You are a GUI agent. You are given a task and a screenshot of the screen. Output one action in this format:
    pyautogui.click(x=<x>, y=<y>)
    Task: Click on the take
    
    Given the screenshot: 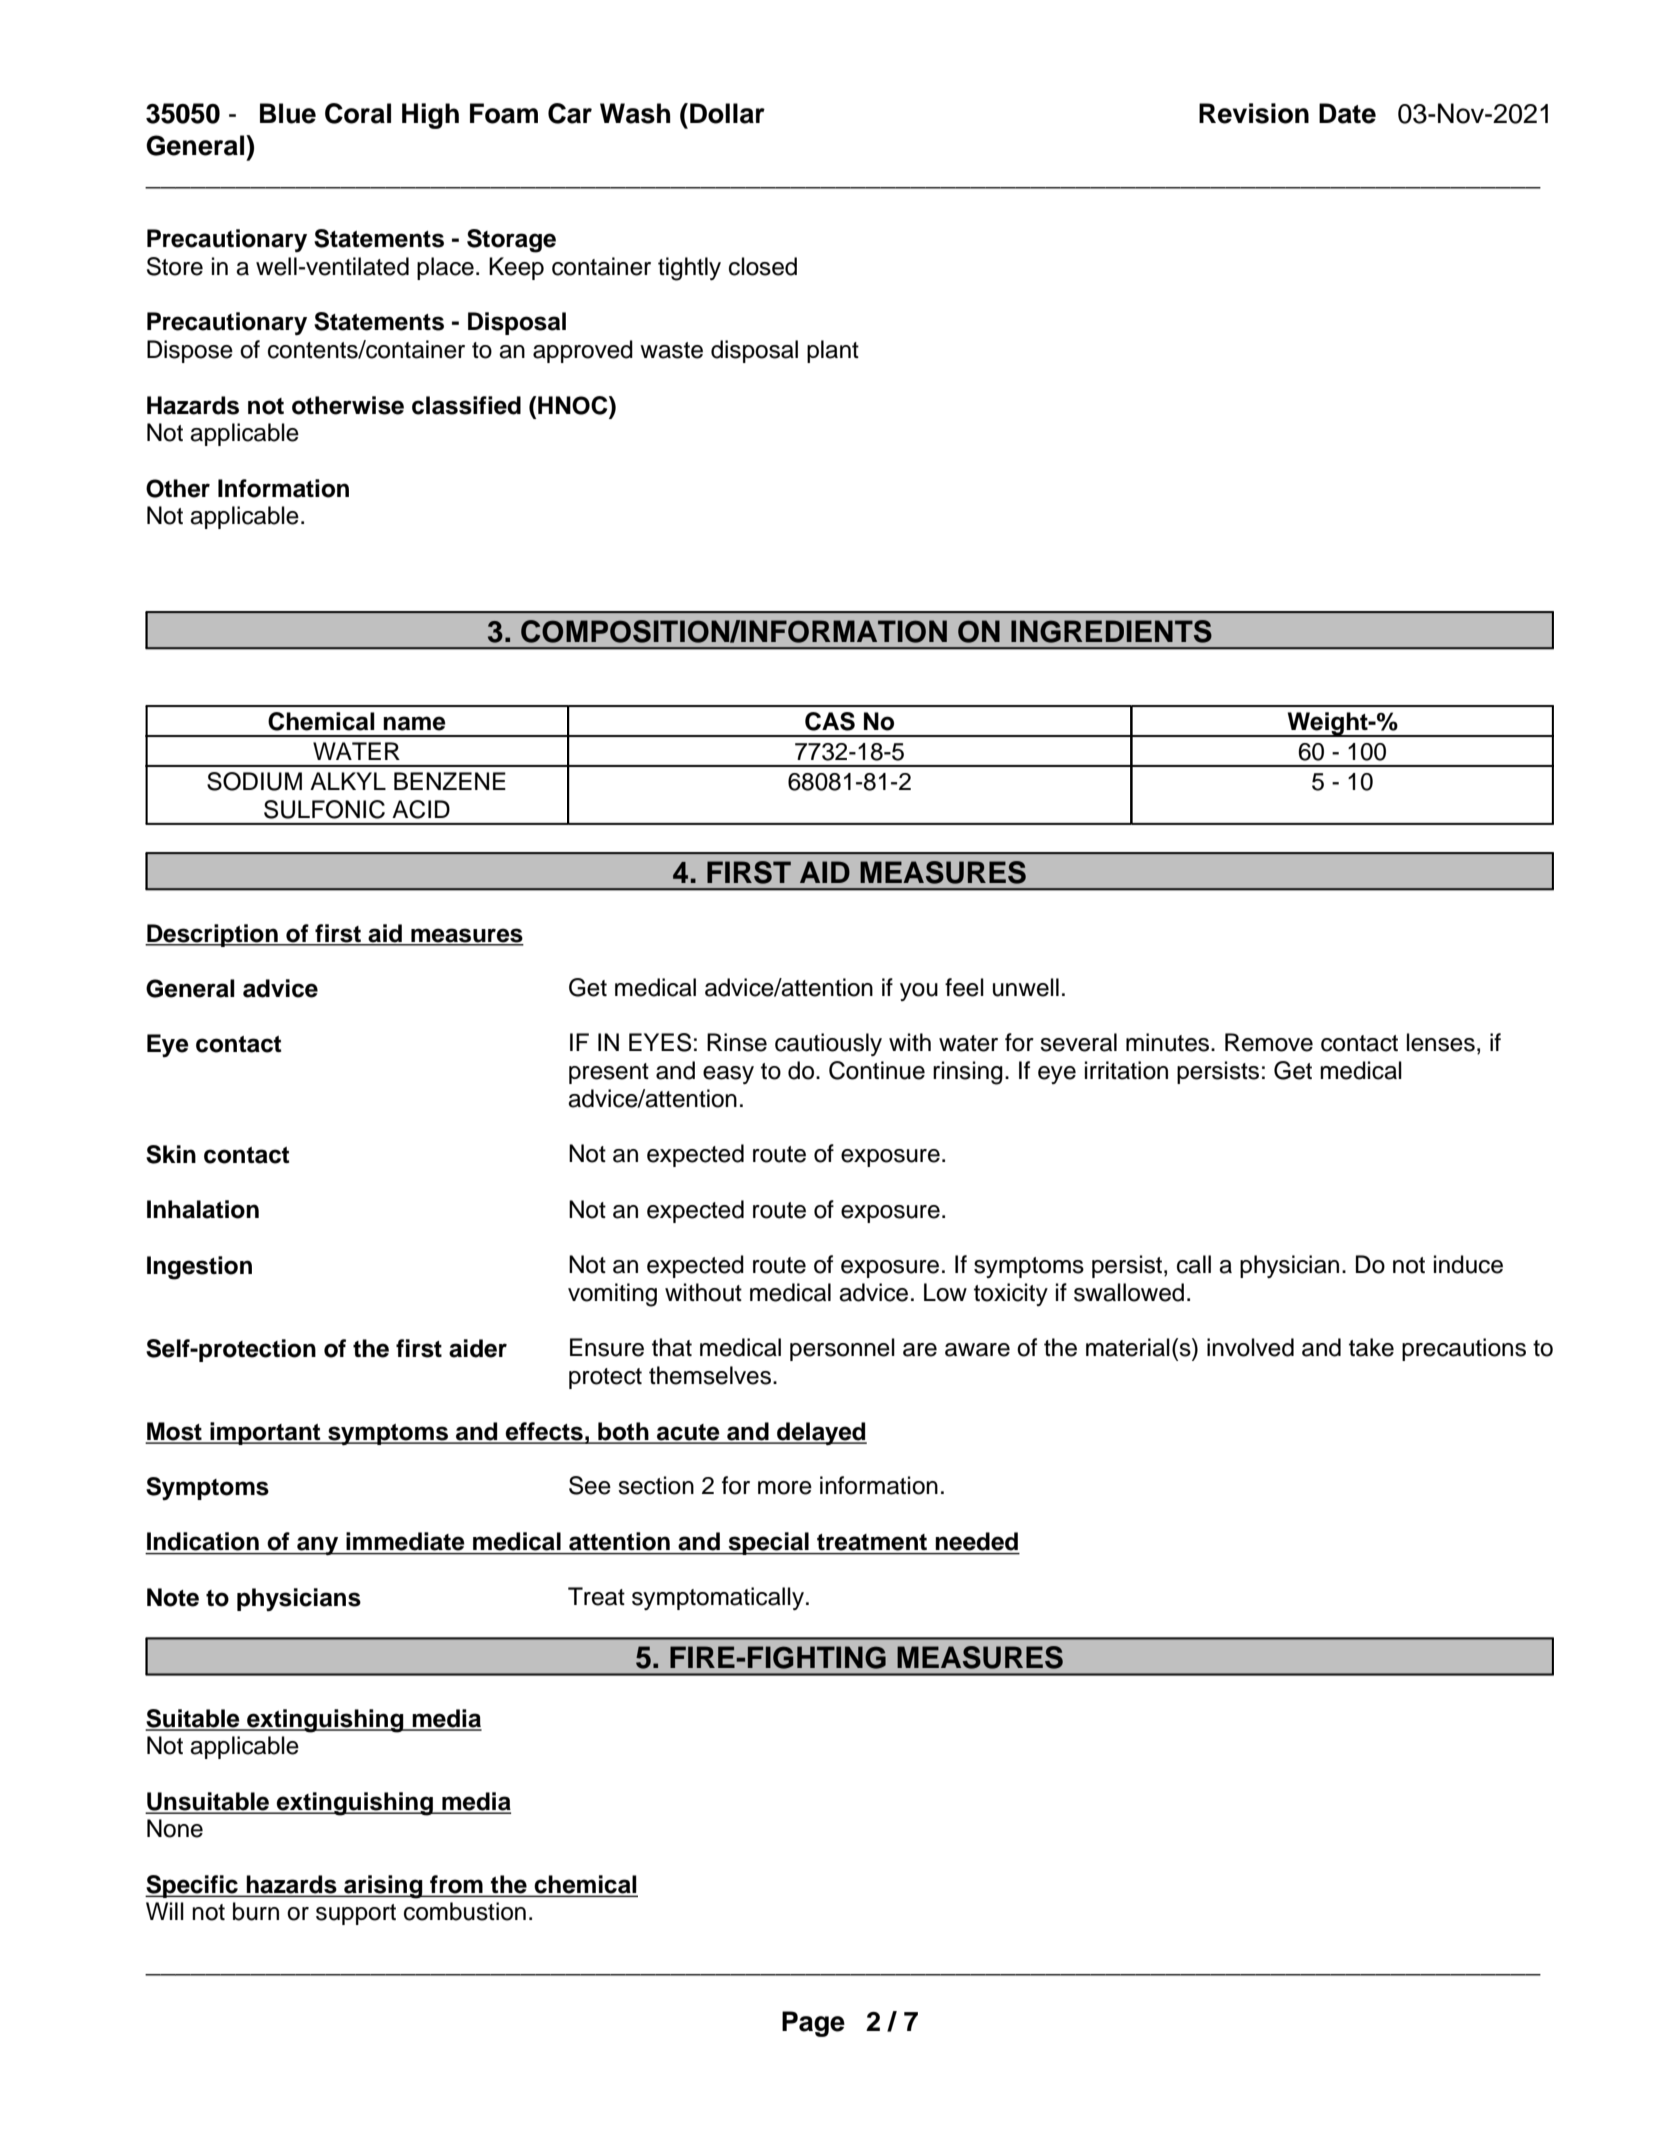 What is the action you would take?
    pyautogui.click(x=1371, y=1347)
